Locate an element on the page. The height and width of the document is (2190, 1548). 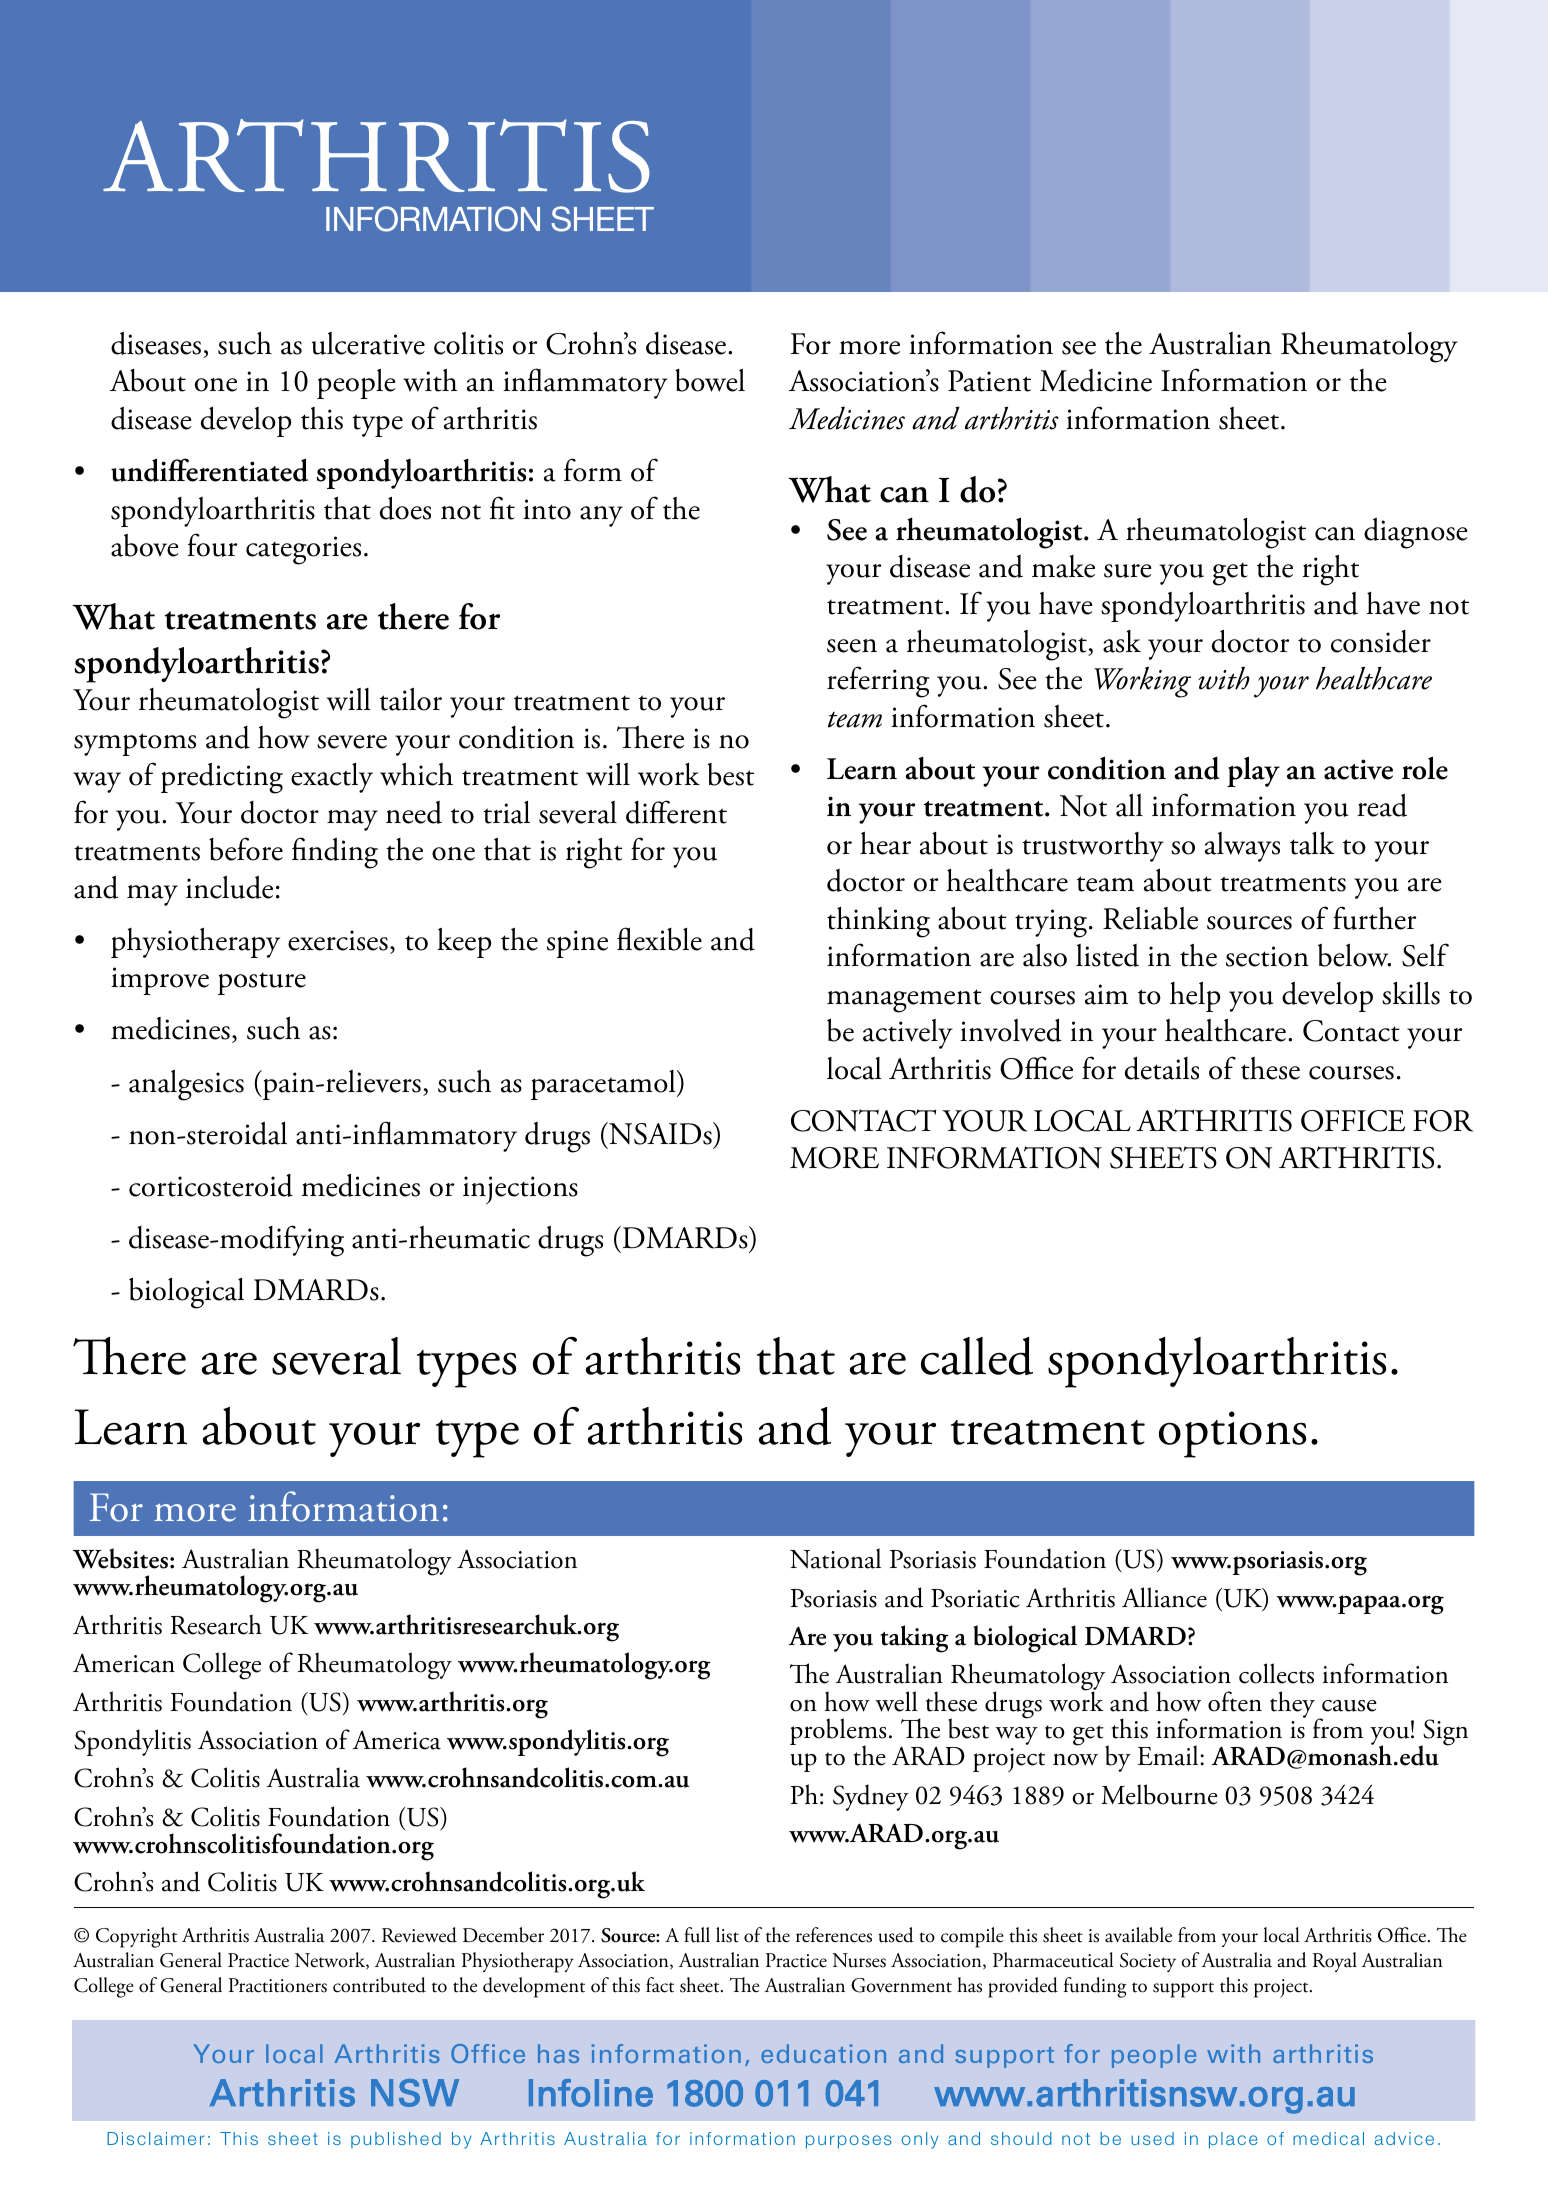
published is located at coordinates (396, 2140).
